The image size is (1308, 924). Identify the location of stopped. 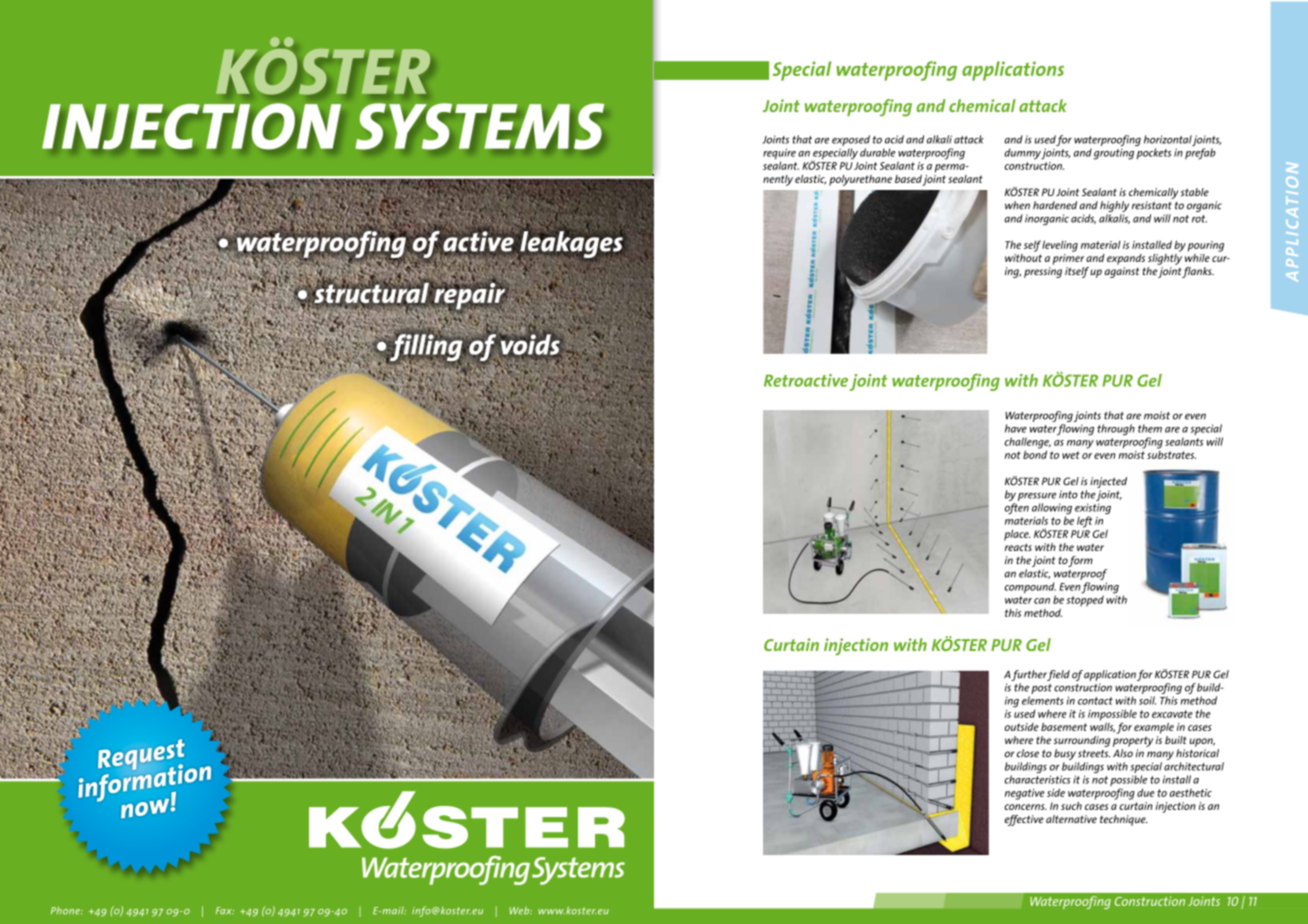
(1085, 599).
